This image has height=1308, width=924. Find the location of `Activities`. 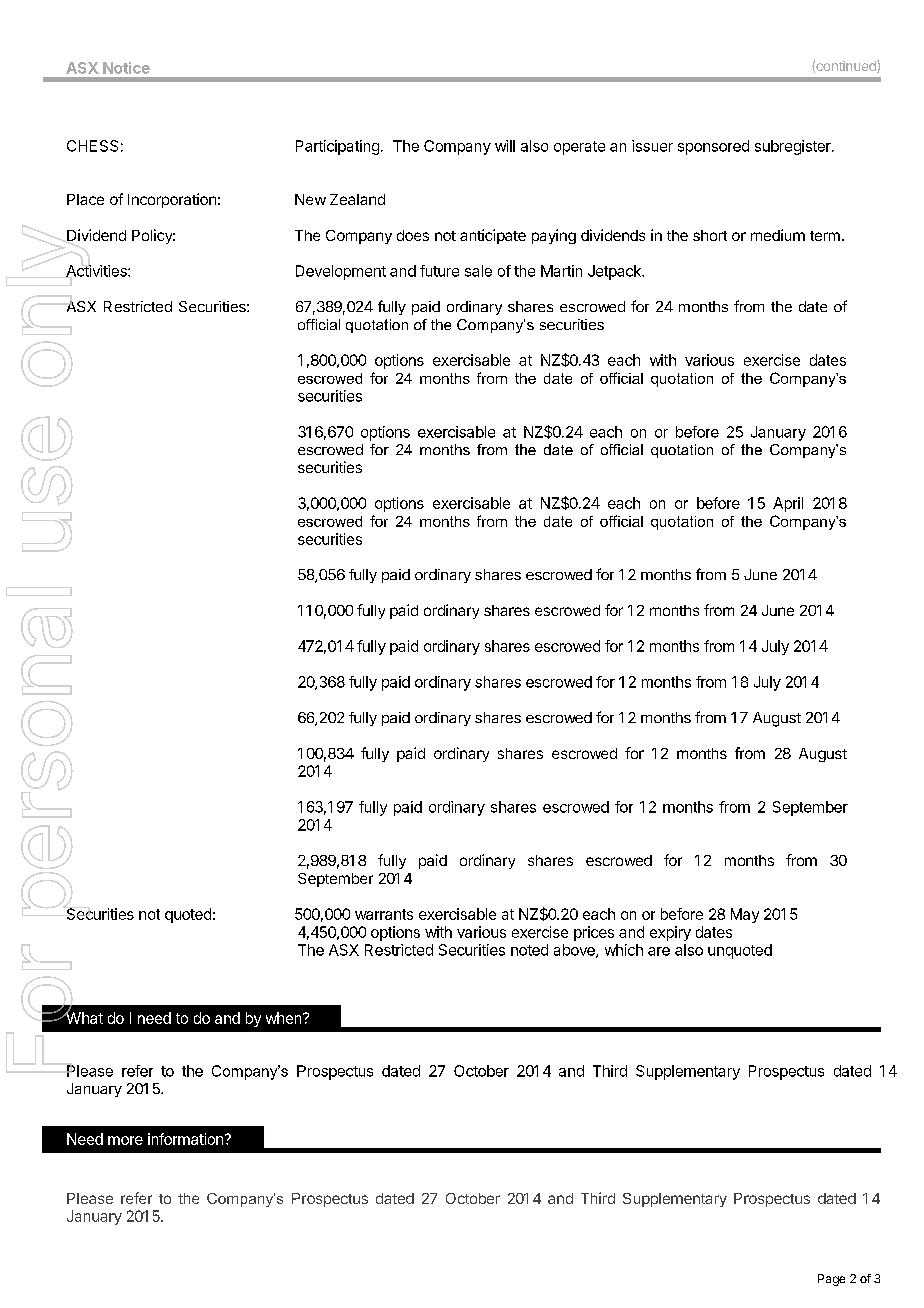

Activities is located at coordinates (97, 271).
